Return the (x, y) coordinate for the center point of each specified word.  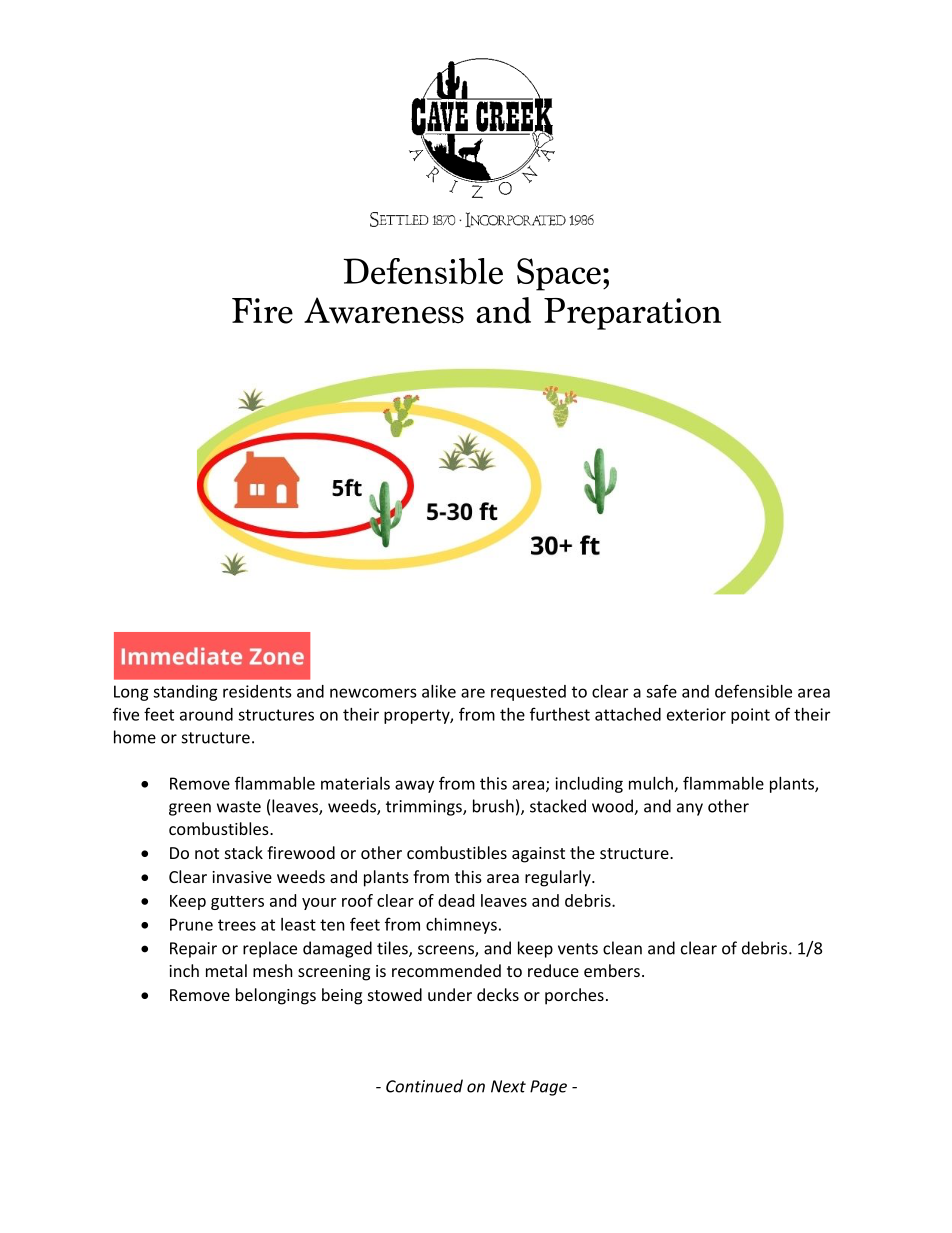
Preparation (632, 314)
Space (559, 274)
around (206, 714)
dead (456, 900)
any (690, 809)
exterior (696, 714)
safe (661, 691)
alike (439, 691)
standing (185, 693)
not (207, 853)
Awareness (384, 310)
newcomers (373, 693)
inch (184, 970)
